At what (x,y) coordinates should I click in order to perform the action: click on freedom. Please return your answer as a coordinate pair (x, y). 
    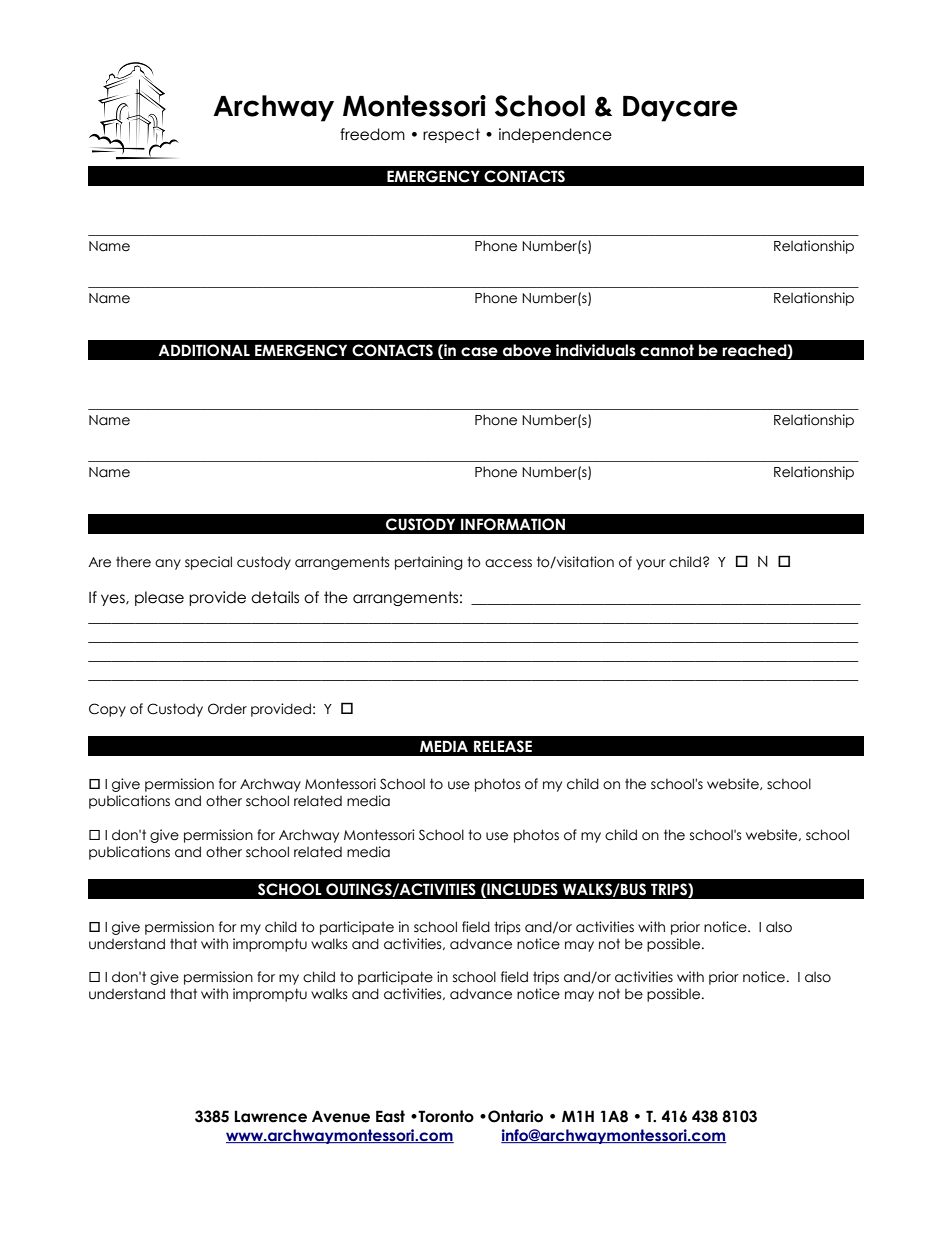
    Looking at the image, I should click on (372, 134).
